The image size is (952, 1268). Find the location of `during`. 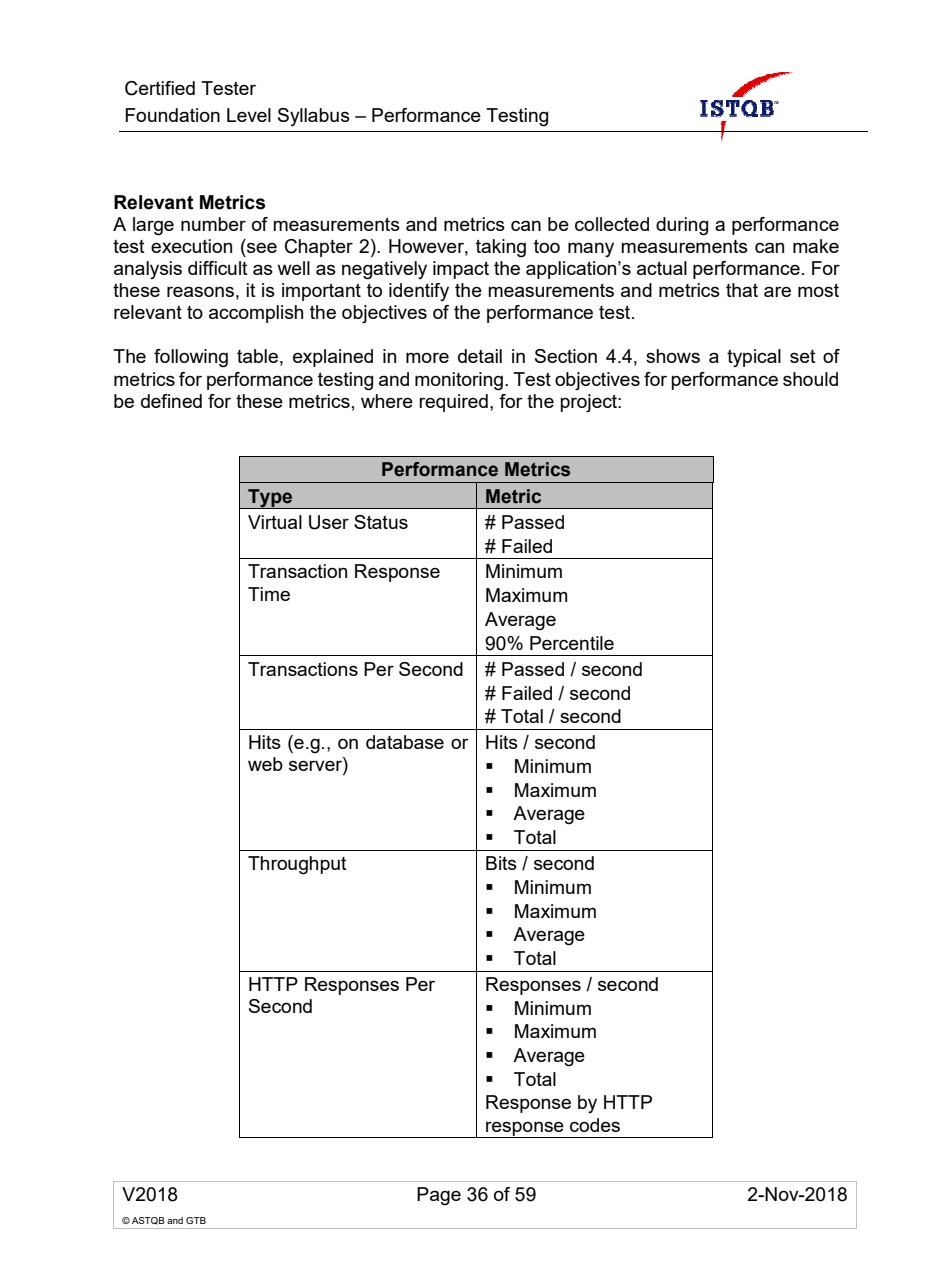

during is located at coordinates (682, 226).
